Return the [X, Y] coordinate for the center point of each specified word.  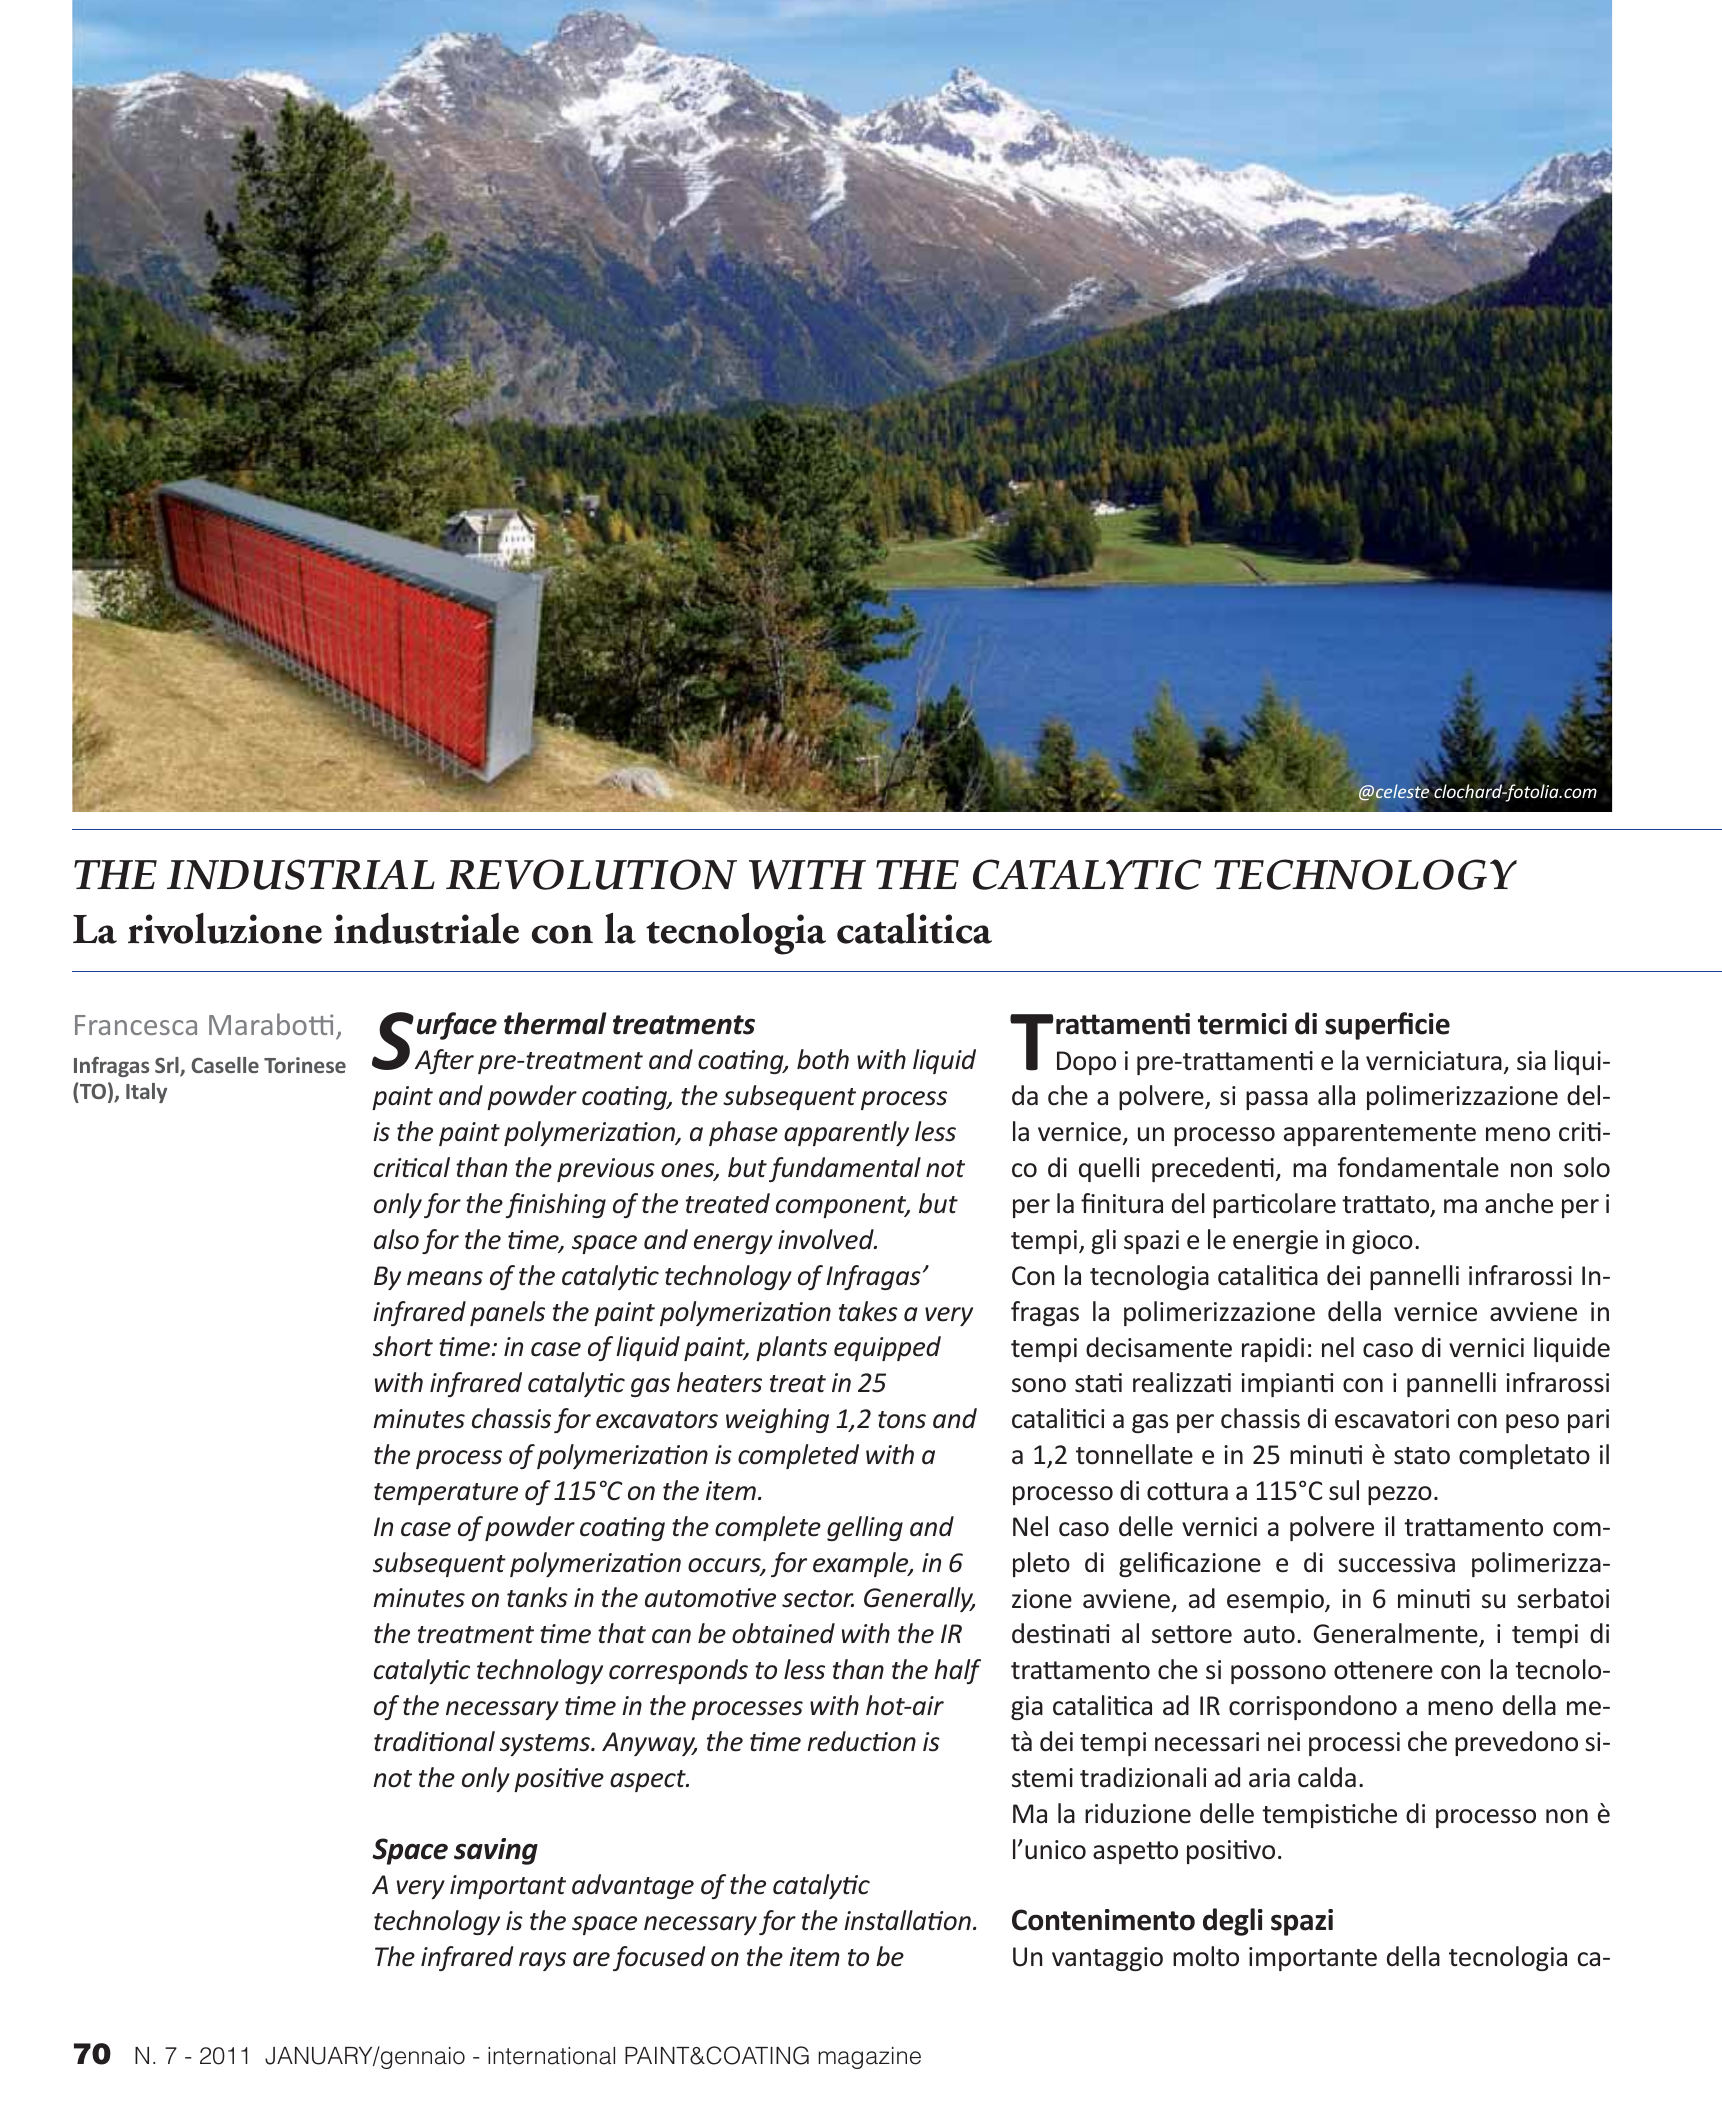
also [396, 1239]
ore [1213, 1636]
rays [542, 1961]
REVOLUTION [591, 874]
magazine [869, 2058]
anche [1519, 1203]
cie [1432, 1024]
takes [868, 1311]
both [823, 1059]
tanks [537, 1597]
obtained [783, 1633]
